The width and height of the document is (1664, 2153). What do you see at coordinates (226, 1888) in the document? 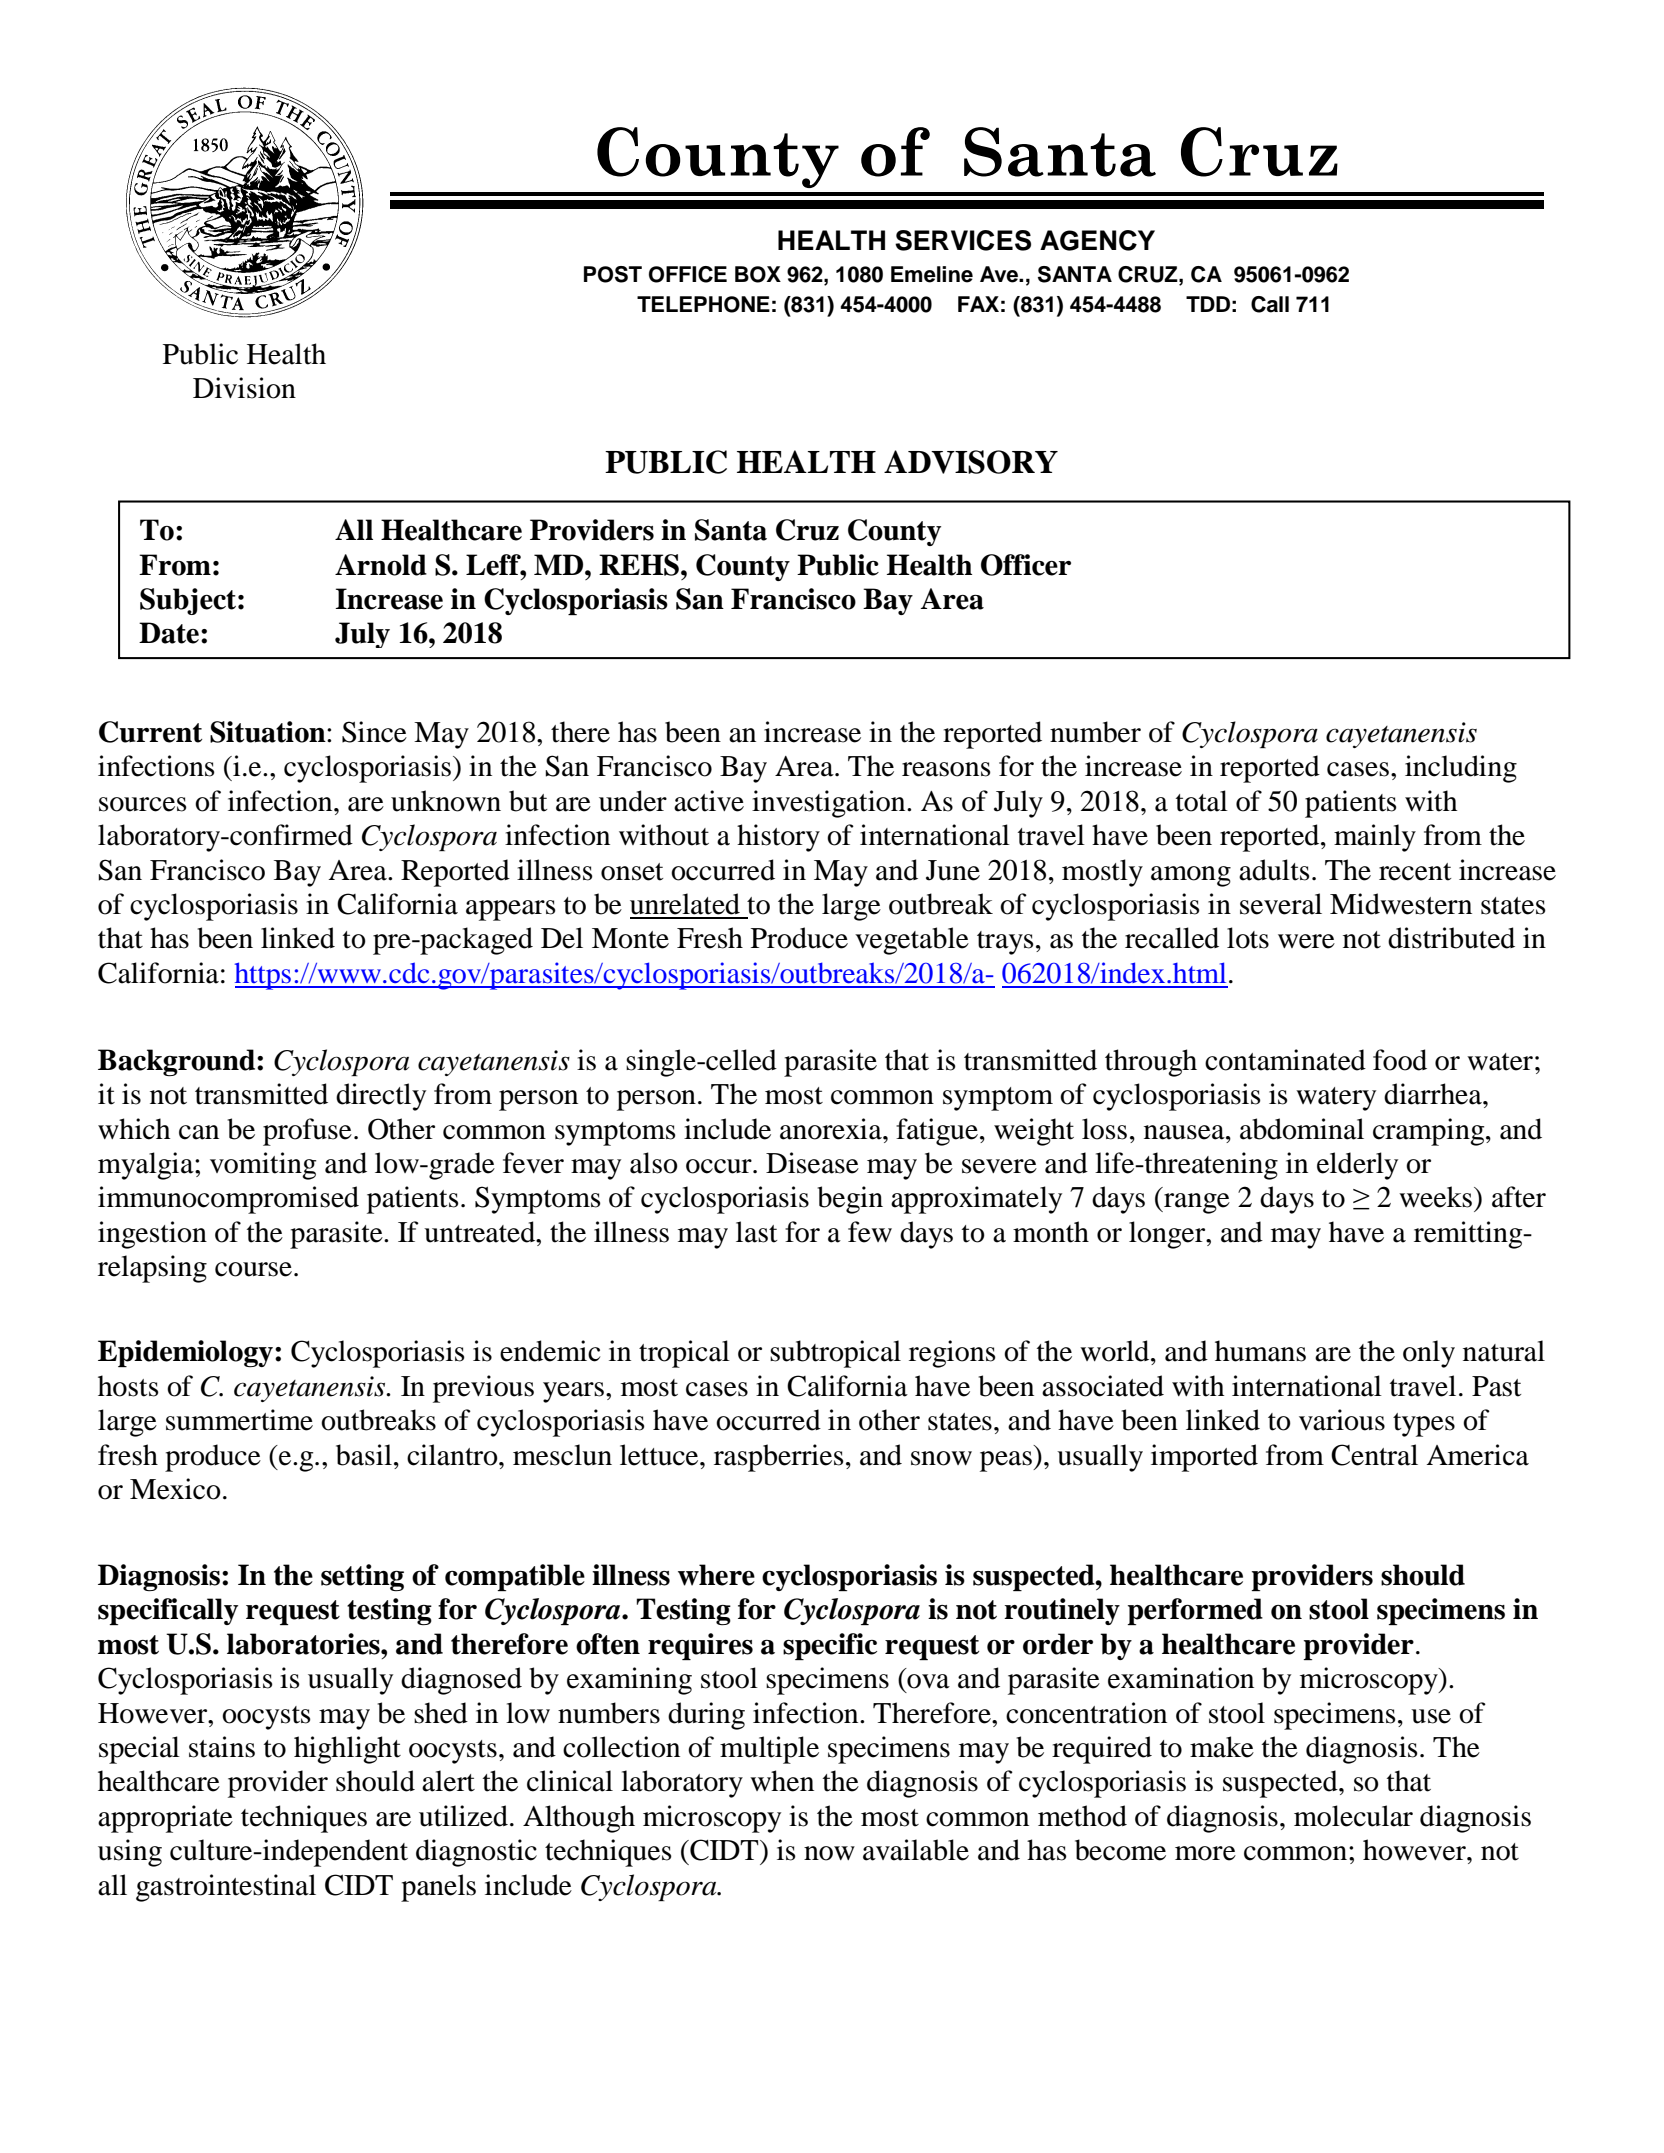
I see `gastrointestinal` at bounding box center [226, 1888].
